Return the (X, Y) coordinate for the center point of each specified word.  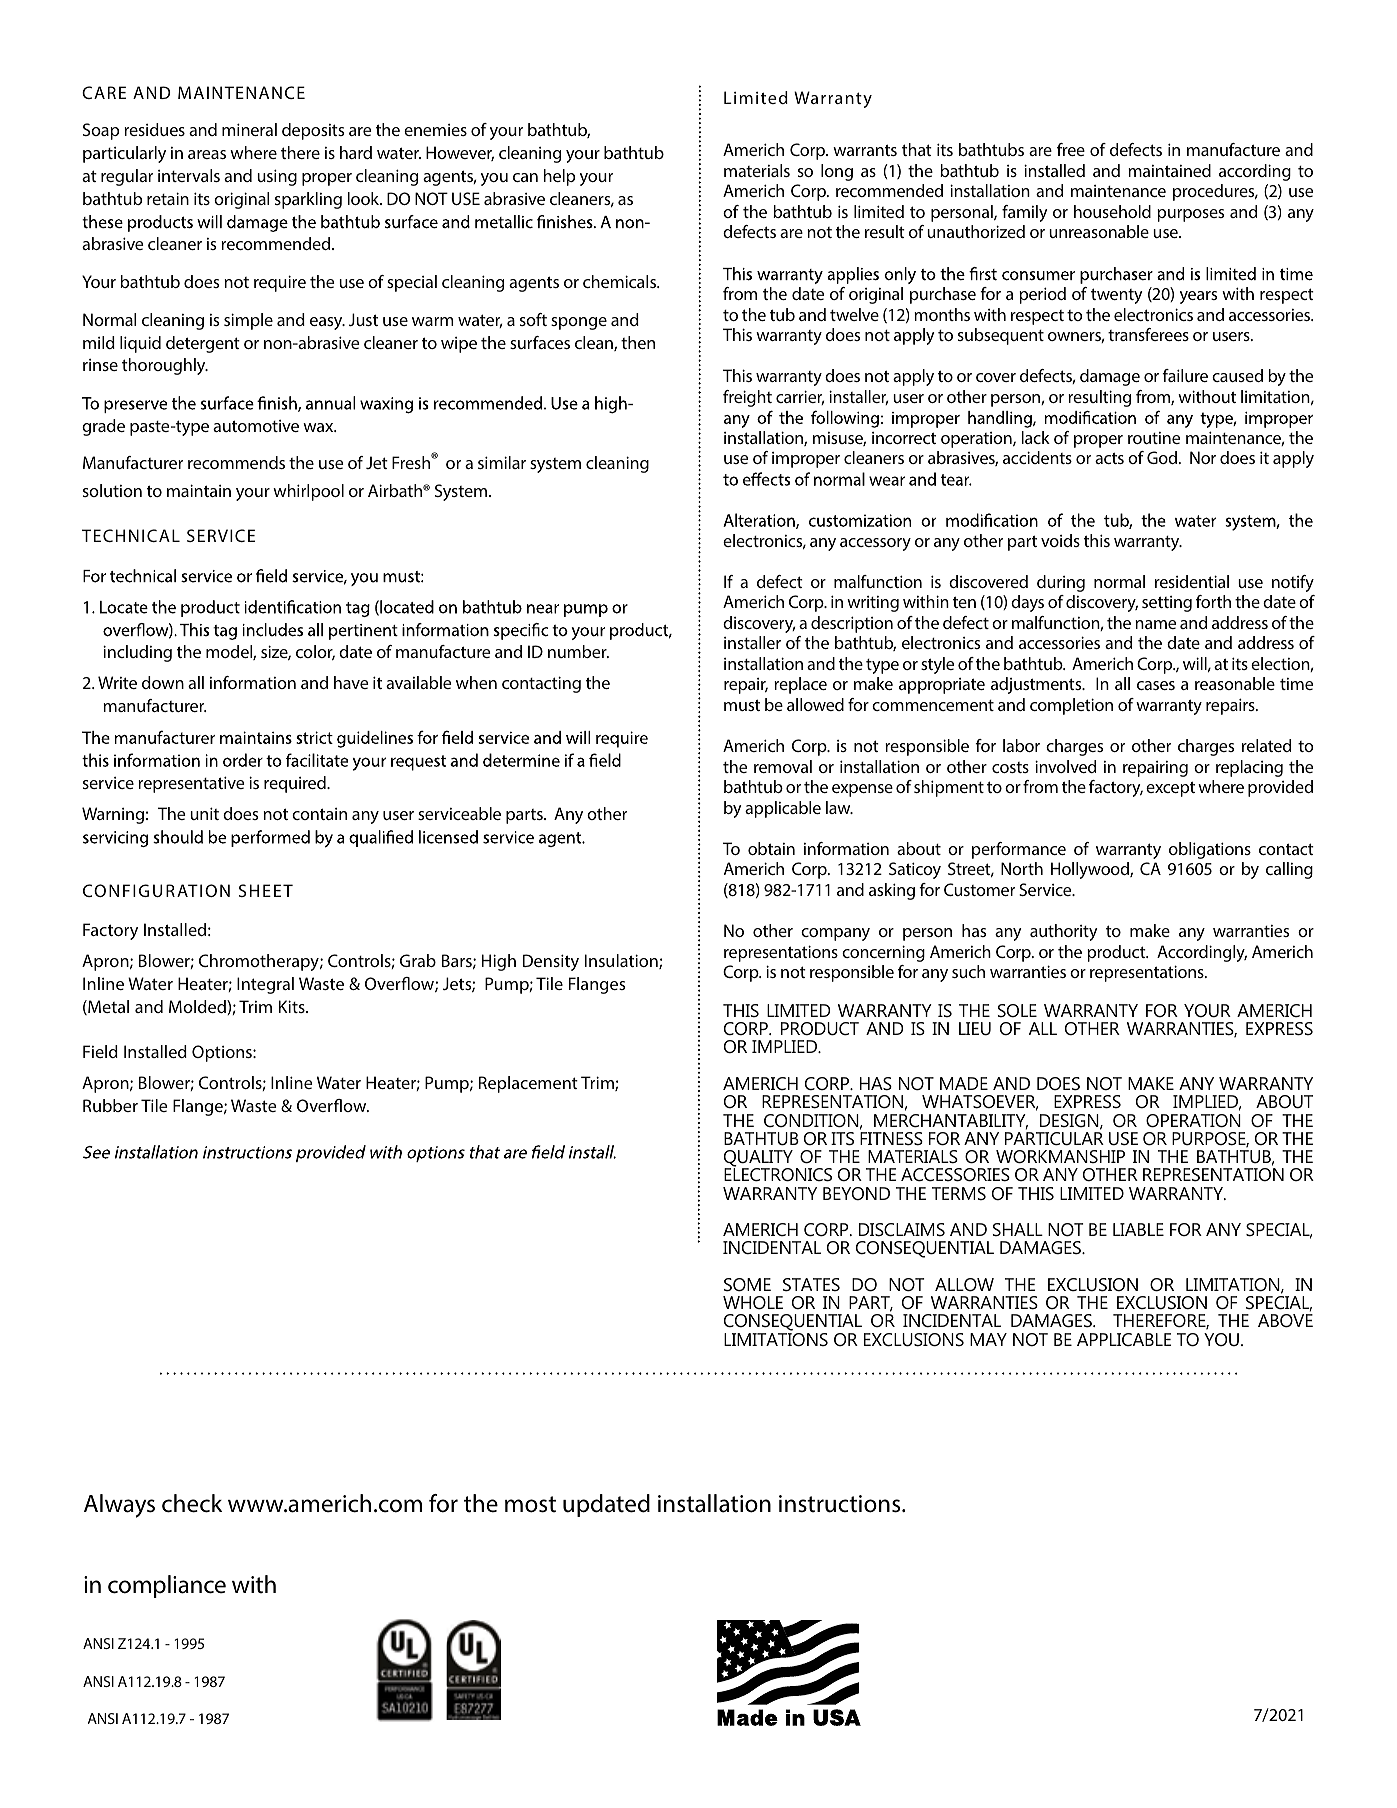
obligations (1210, 850)
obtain (771, 848)
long (837, 172)
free (1071, 149)
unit (204, 813)
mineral (249, 129)
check (192, 1503)
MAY (988, 1339)
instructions (841, 1504)
